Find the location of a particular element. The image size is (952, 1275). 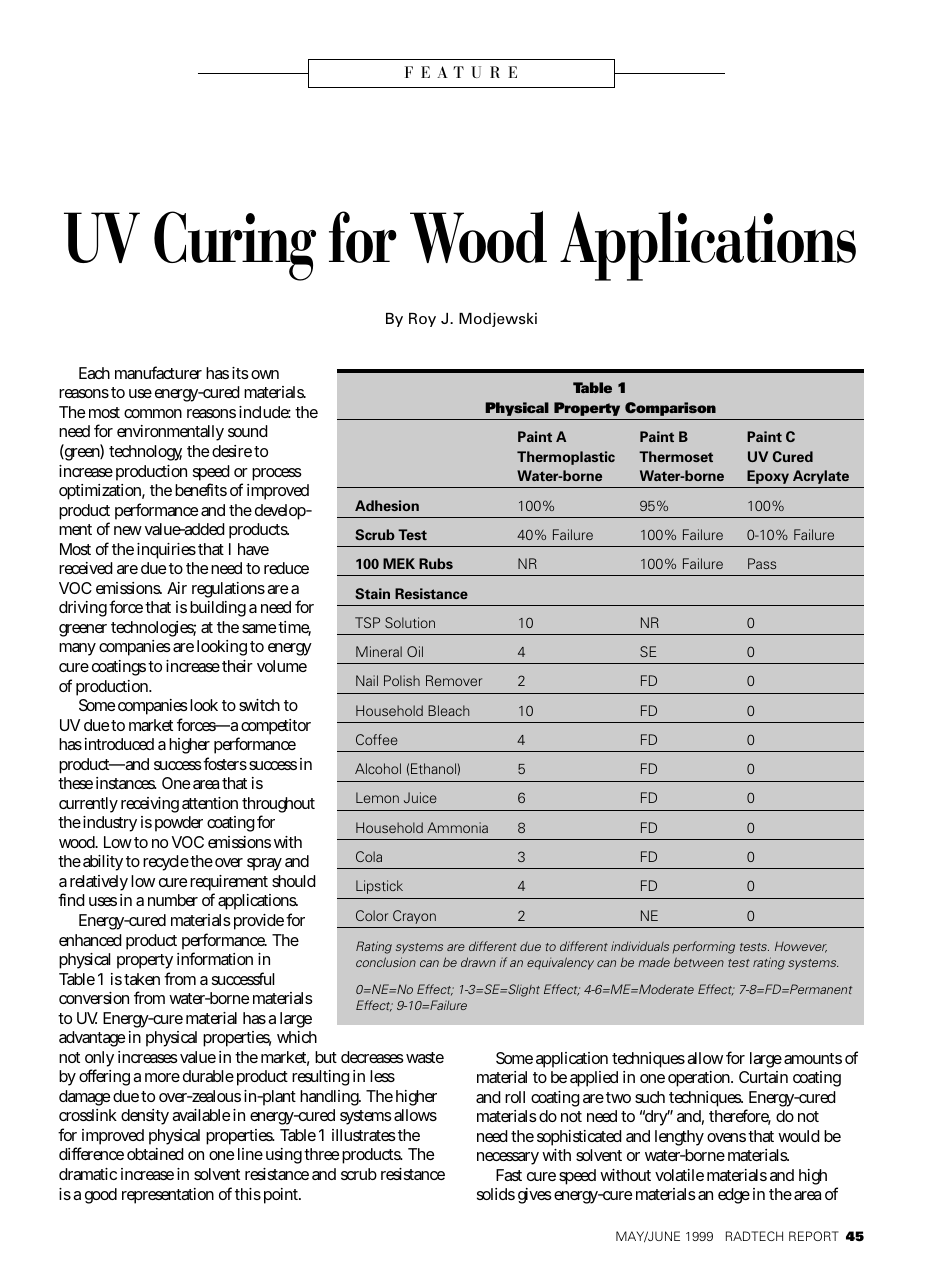

Air is located at coordinates (177, 588).
